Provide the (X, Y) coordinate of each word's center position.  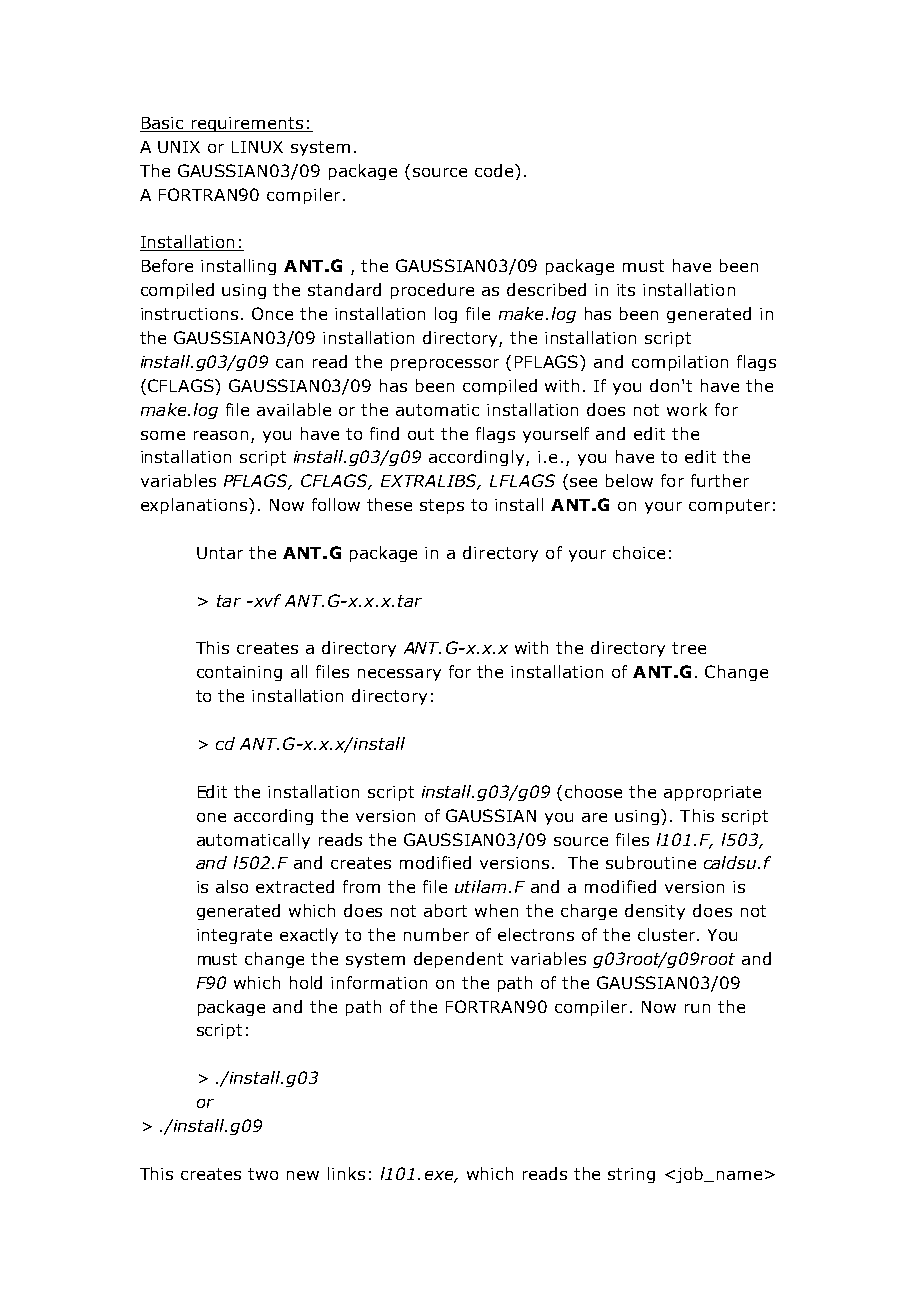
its (626, 290)
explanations (195, 506)
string (631, 1175)
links (346, 1173)
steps (442, 506)
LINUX (257, 147)
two (263, 1174)
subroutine (651, 862)
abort (445, 910)
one (211, 817)
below (629, 480)
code (495, 170)
